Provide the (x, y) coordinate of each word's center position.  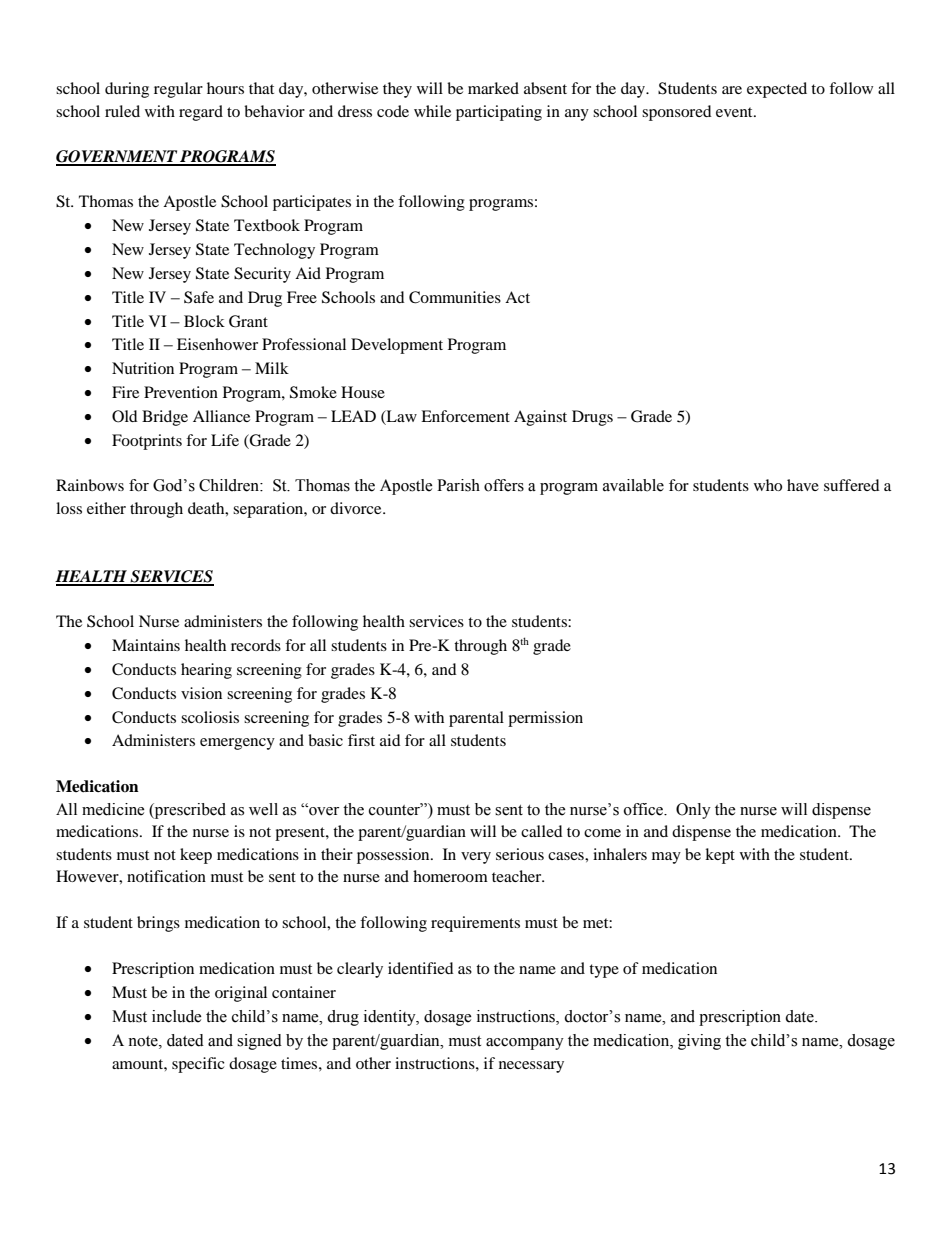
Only (693, 811)
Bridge (165, 418)
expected (777, 90)
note (144, 1041)
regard (201, 113)
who (768, 485)
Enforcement (465, 416)
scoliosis (210, 717)
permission (545, 719)
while (432, 111)
